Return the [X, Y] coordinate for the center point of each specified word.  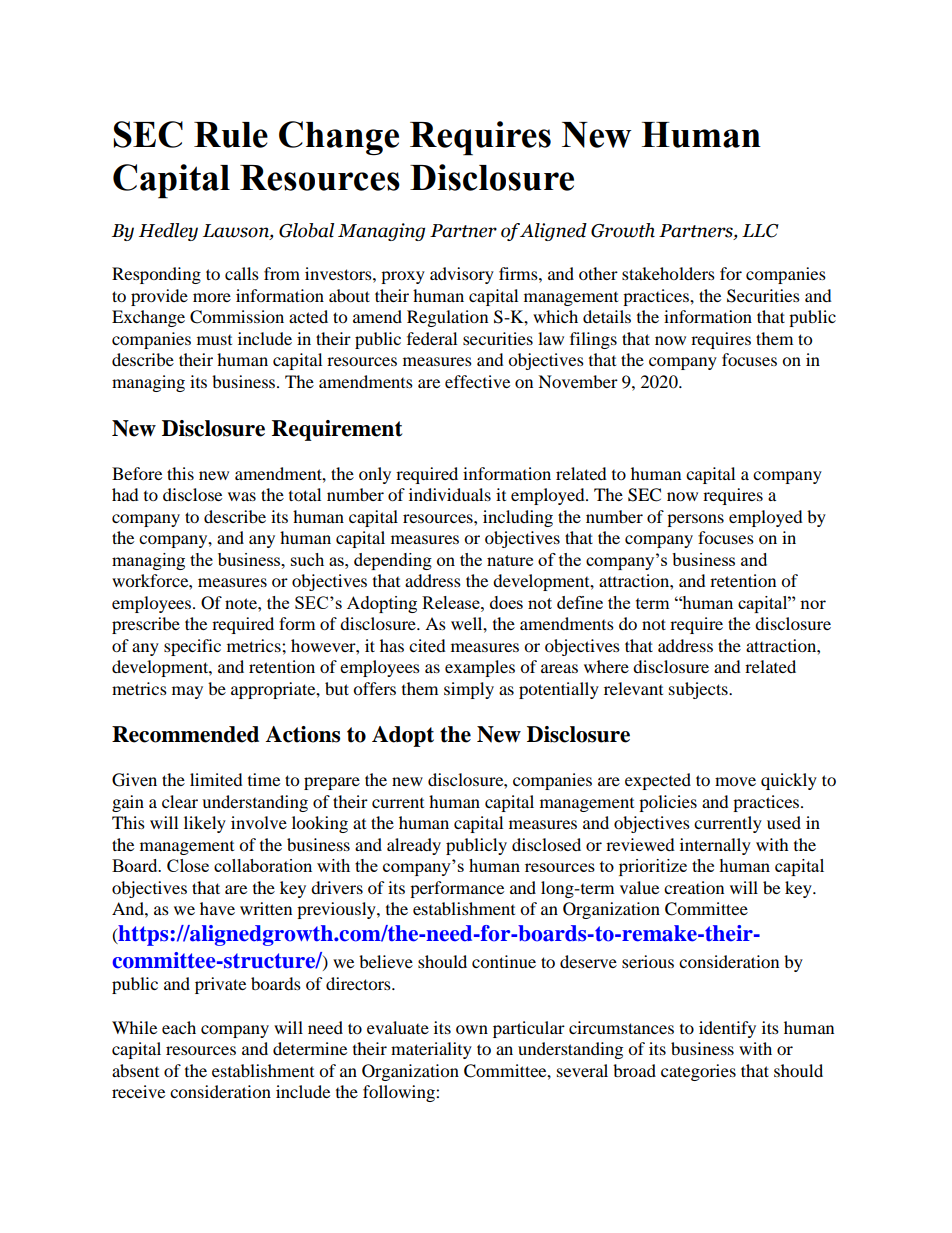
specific [192, 647]
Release [452, 602]
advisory [462, 275]
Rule [231, 135]
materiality [431, 1050]
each [179, 1027]
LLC [760, 231]
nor [813, 604]
